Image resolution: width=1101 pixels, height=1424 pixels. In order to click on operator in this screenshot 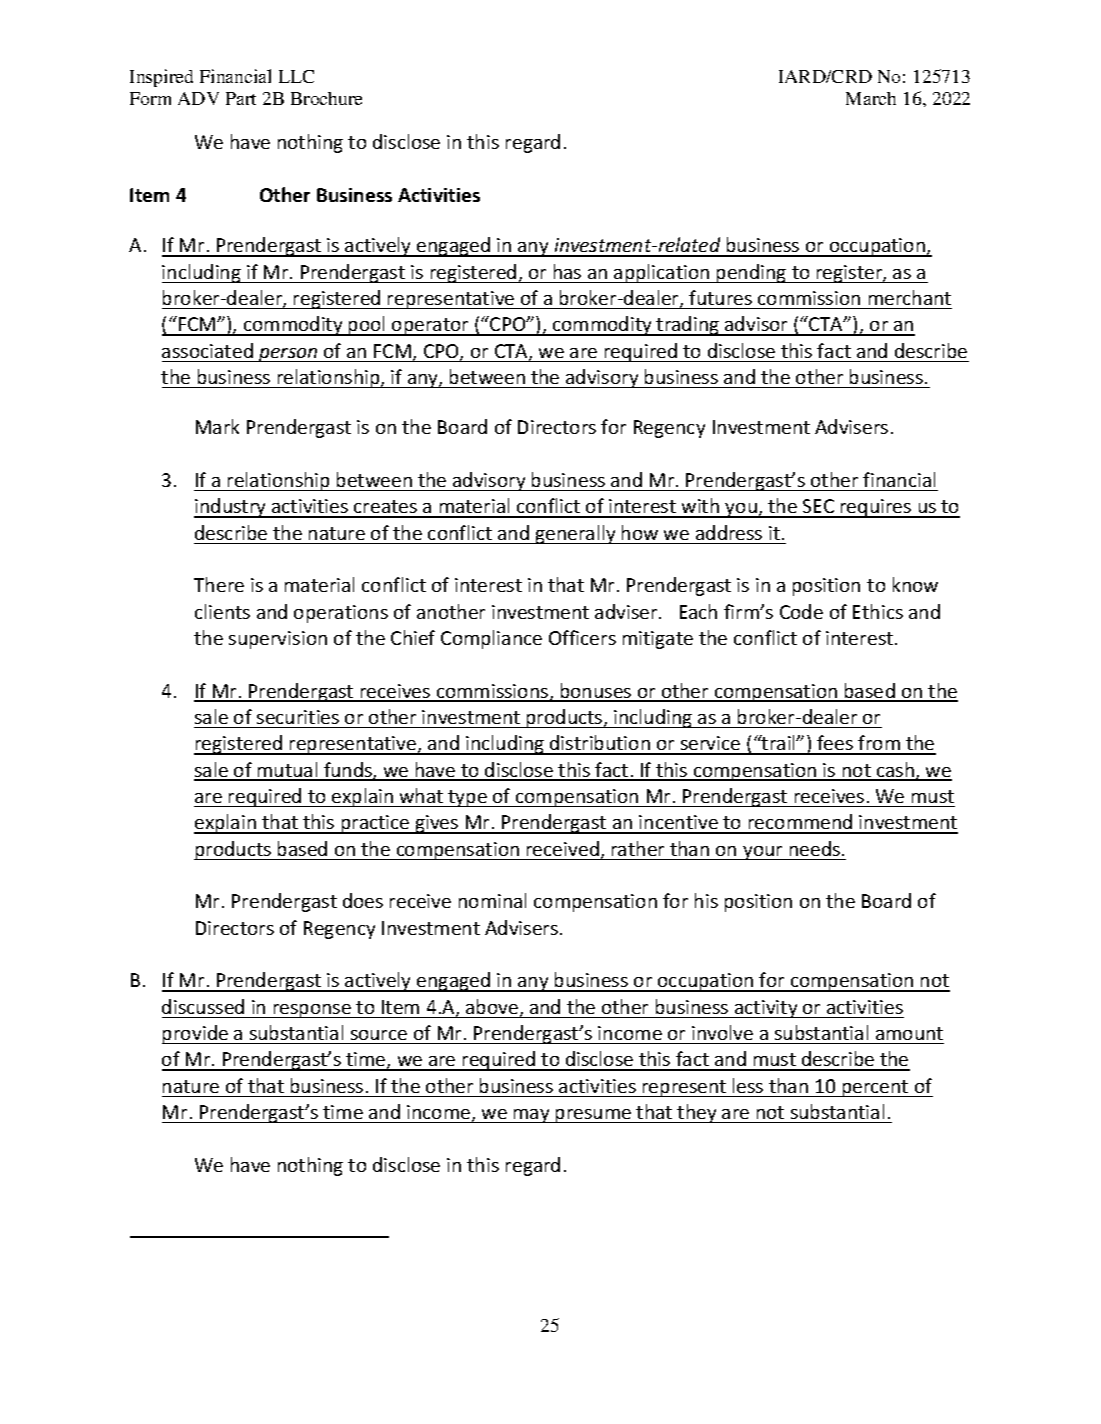, I will do `click(430, 327)`.
